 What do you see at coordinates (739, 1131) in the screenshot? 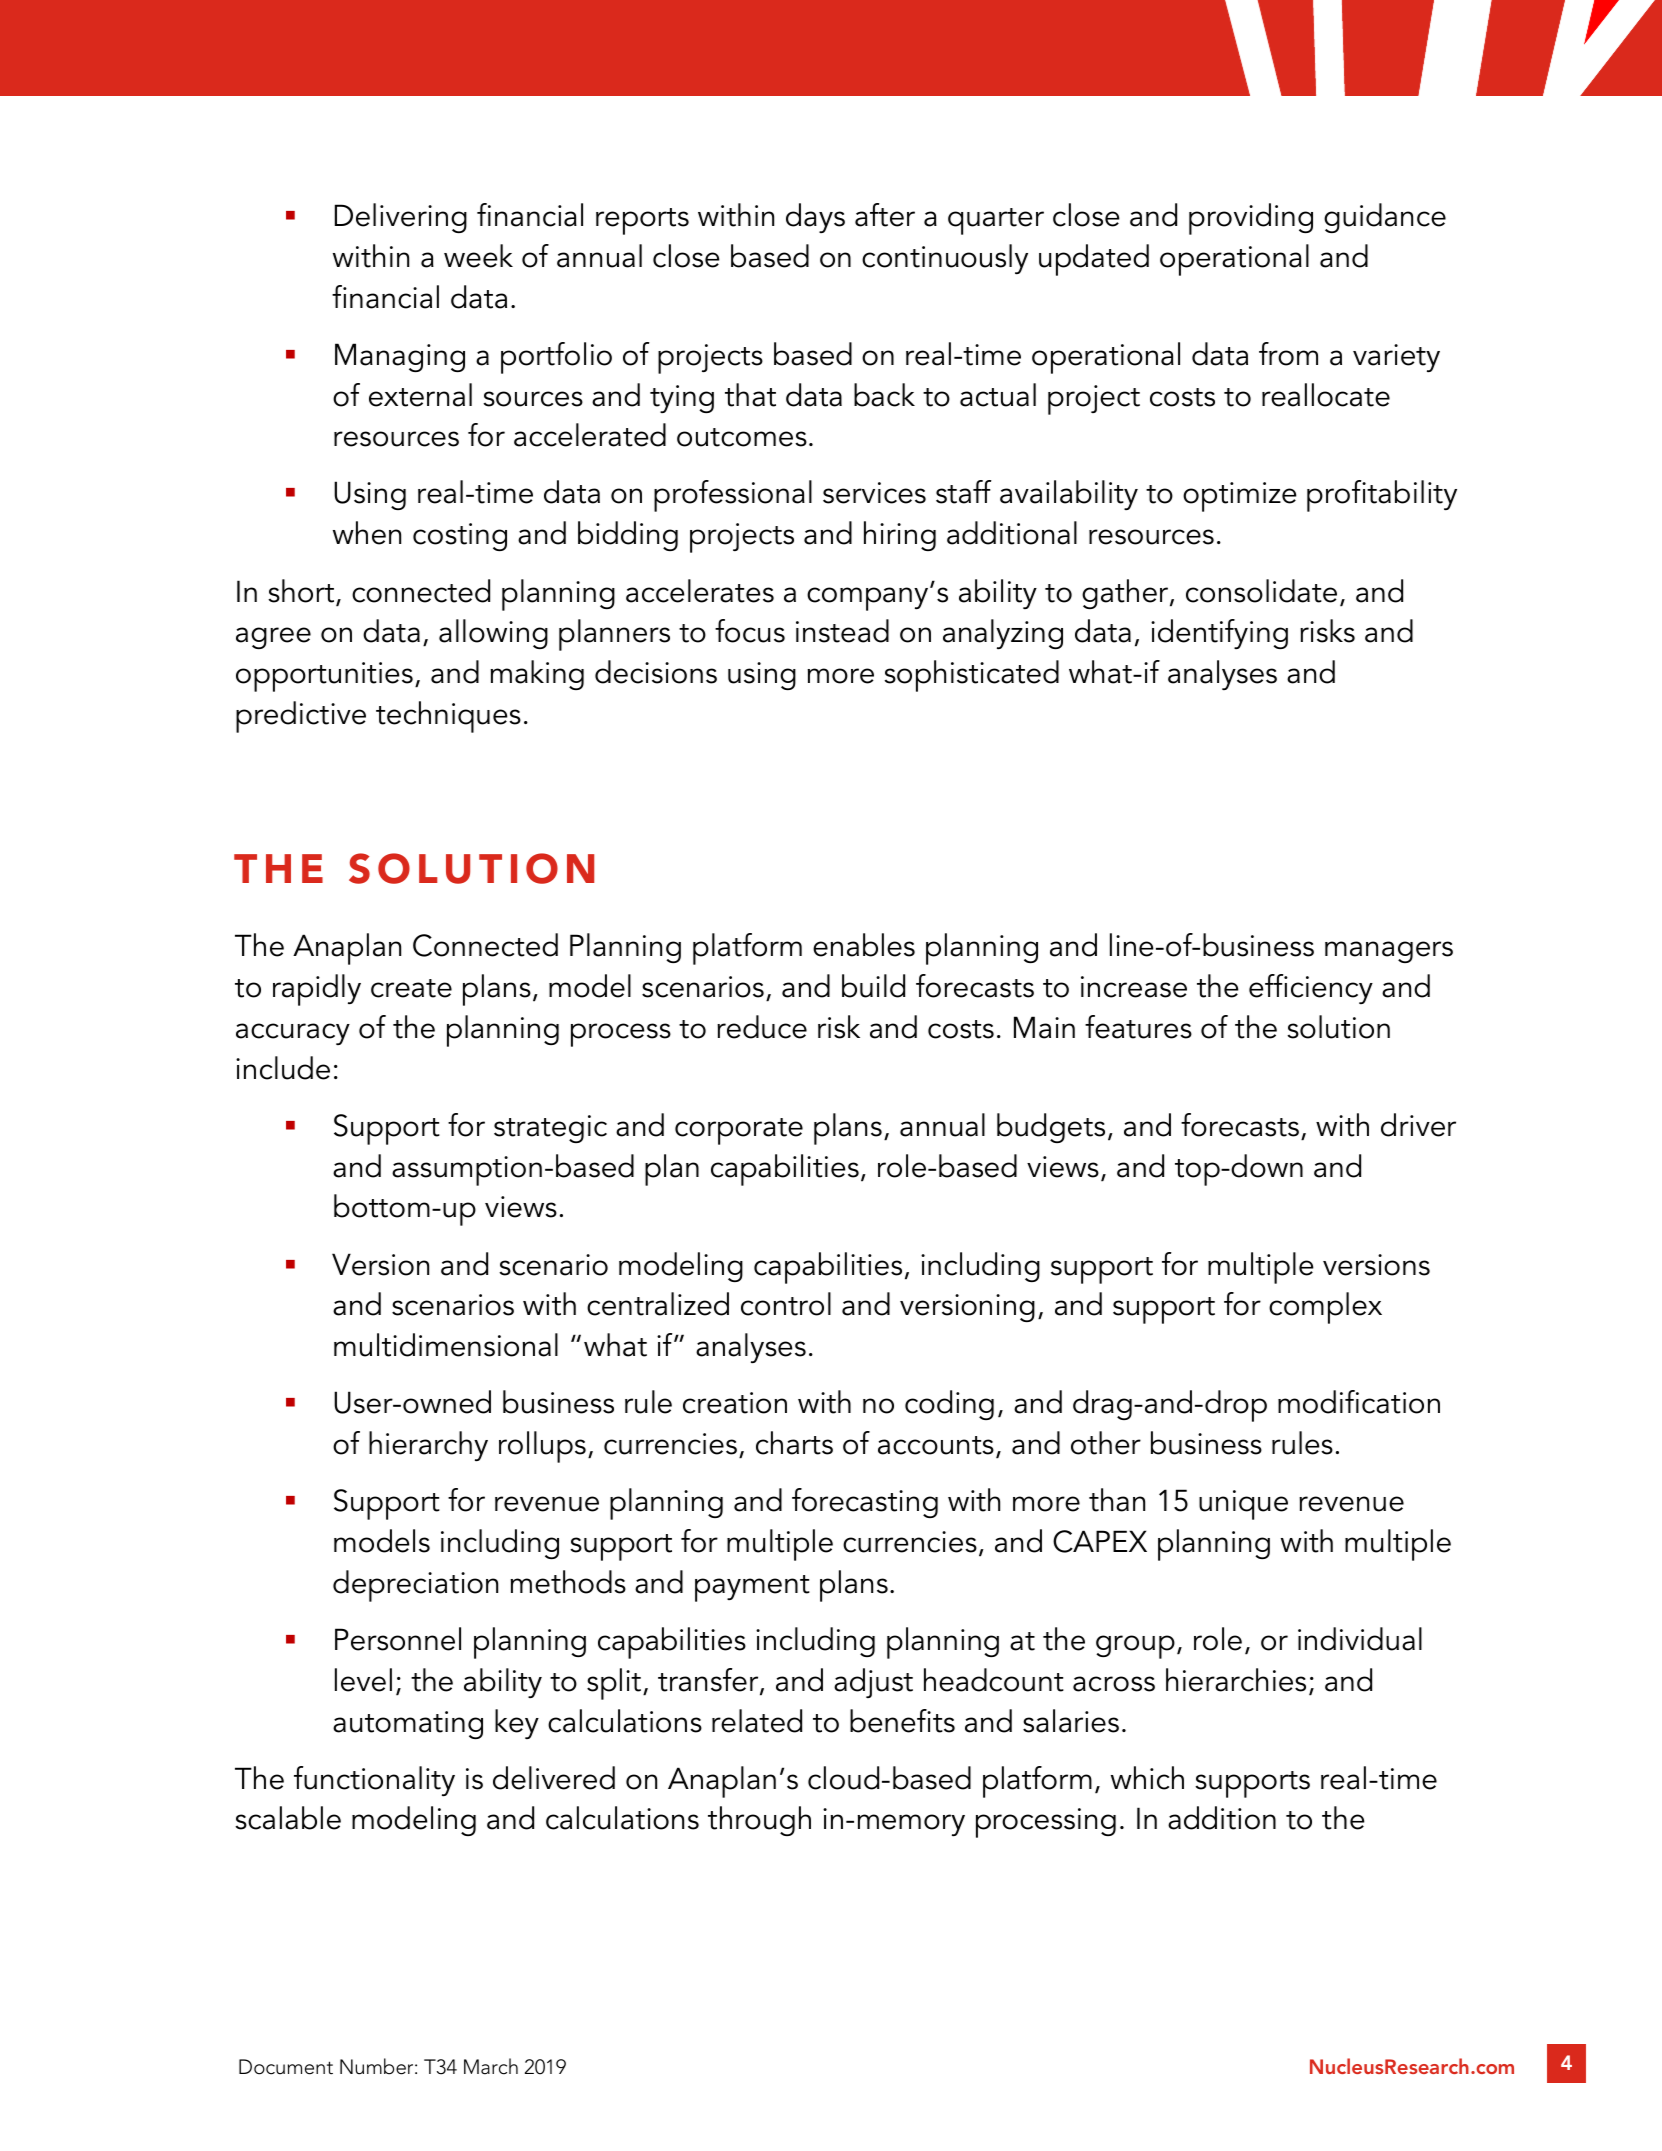
I see `corporate` at bounding box center [739, 1131].
